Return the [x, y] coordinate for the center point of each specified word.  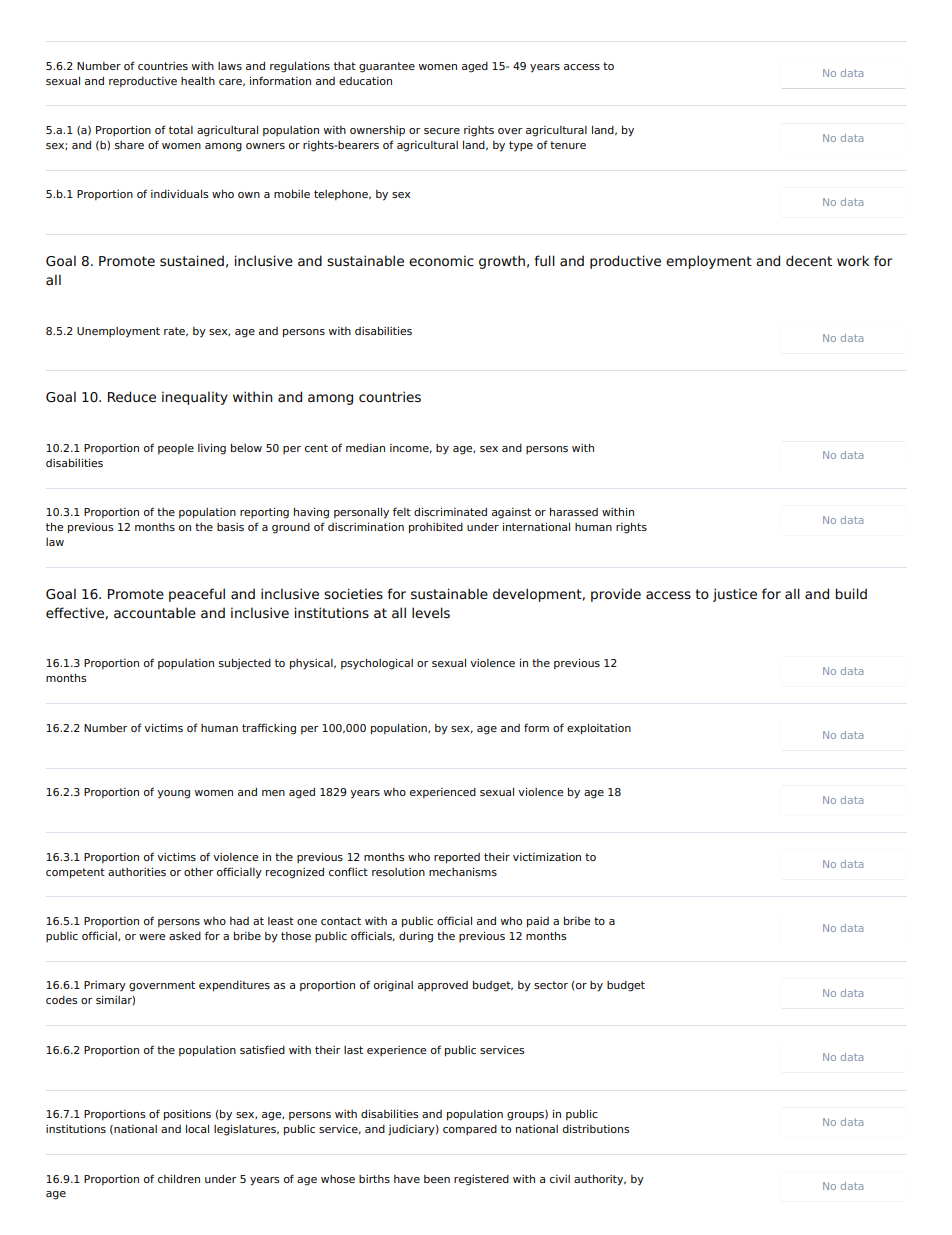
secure [442, 131]
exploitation [599, 729]
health [198, 80]
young [173, 794]
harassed [574, 511]
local [197, 1128]
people [176, 449]
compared [470, 1130]
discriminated [450, 511]
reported [457, 858]
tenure [568, 145]
